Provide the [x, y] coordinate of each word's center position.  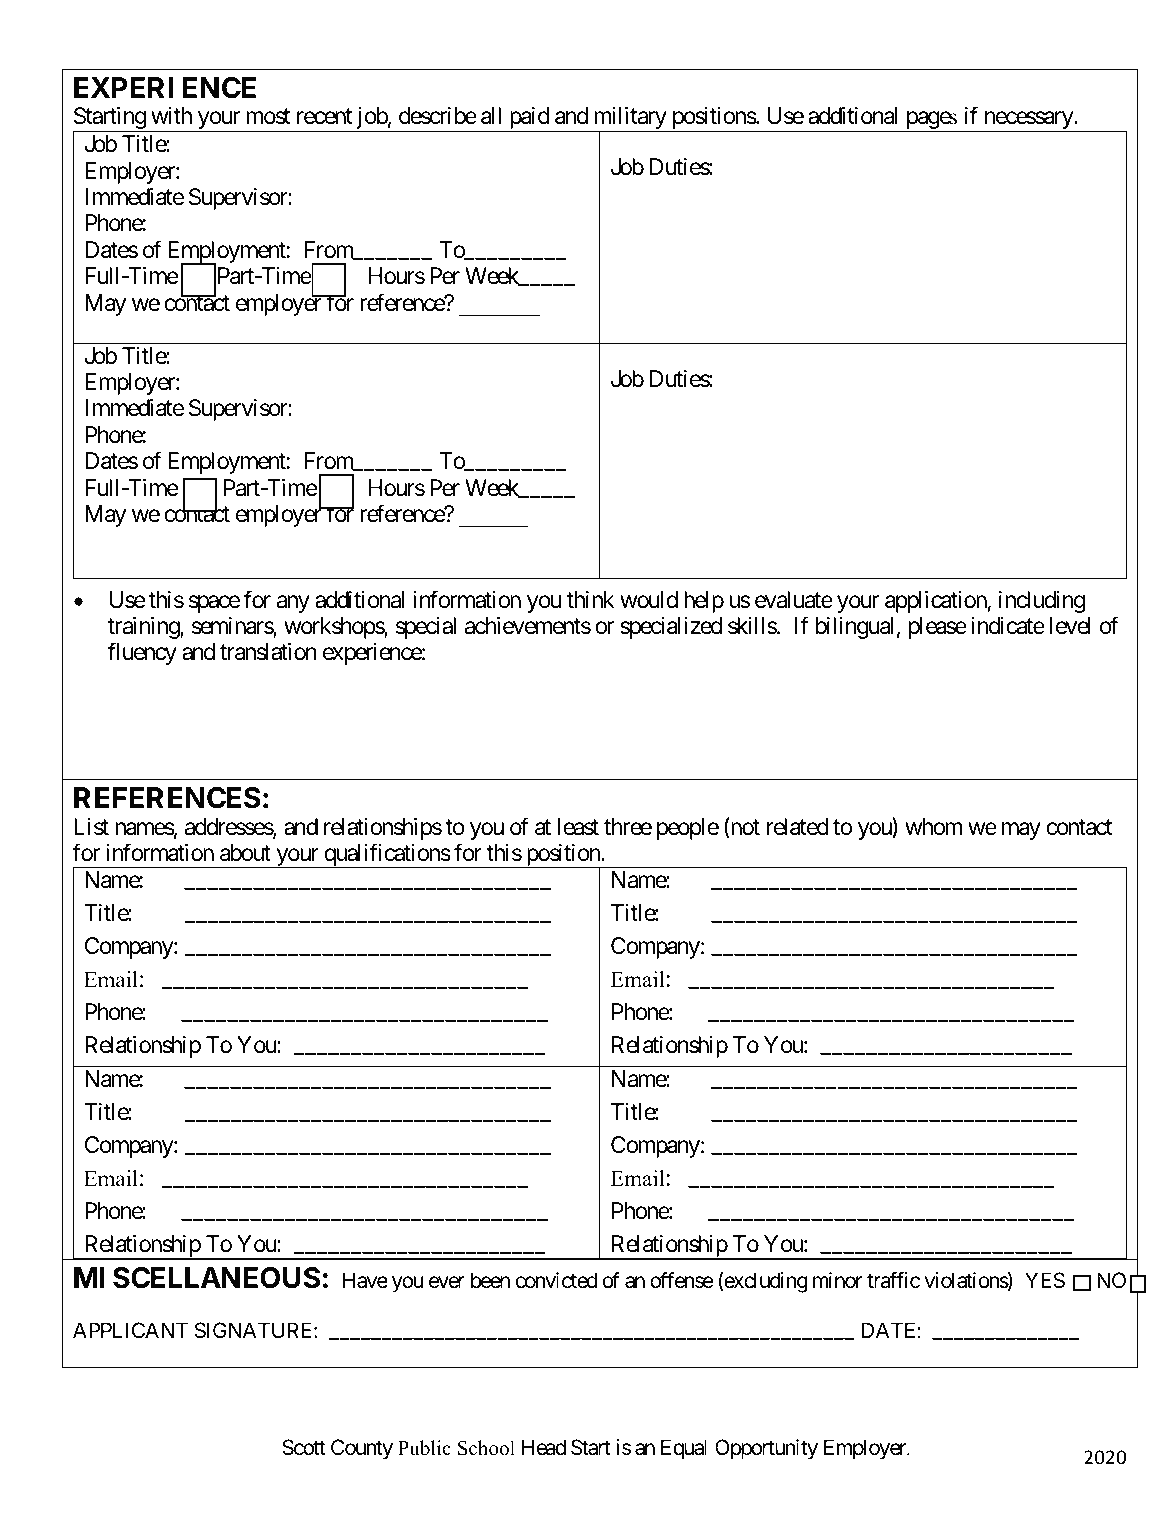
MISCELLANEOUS [197, 1278]
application [936, 602]
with [171, 115]
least [578, 827]
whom [934, 827]
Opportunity [766, 1449]
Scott [303, 1447]
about [245, 853]
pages [931, 122]
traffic [893, 1280]
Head [544, 1447]
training [144, 628]
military [629, 119]
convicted [556, 1280]
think [590, 599]
